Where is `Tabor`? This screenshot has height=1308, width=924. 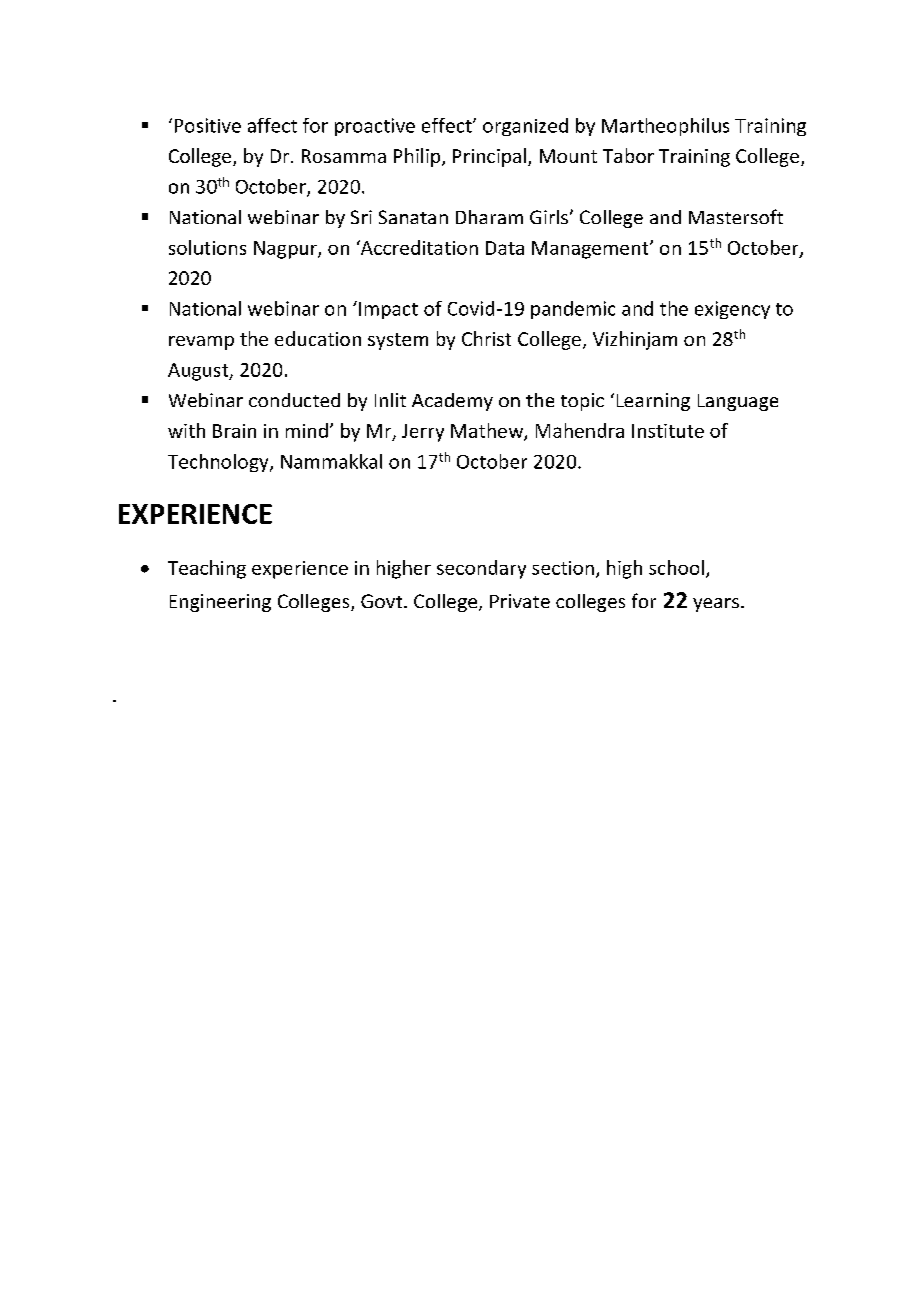 Tabor is located at coordinates (628, 155).
